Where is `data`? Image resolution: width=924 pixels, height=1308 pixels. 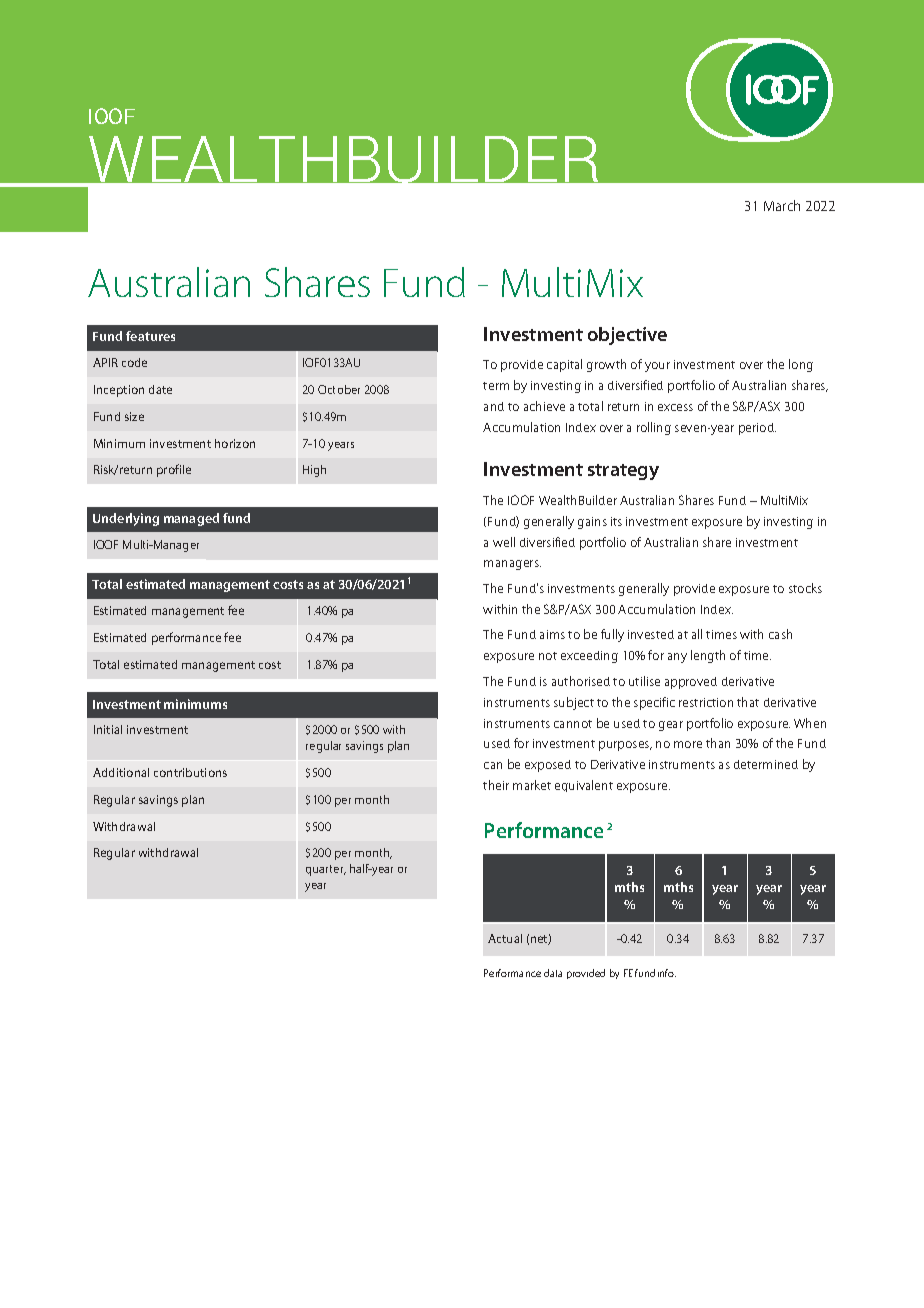
data is located at coordinates (553, 973).
